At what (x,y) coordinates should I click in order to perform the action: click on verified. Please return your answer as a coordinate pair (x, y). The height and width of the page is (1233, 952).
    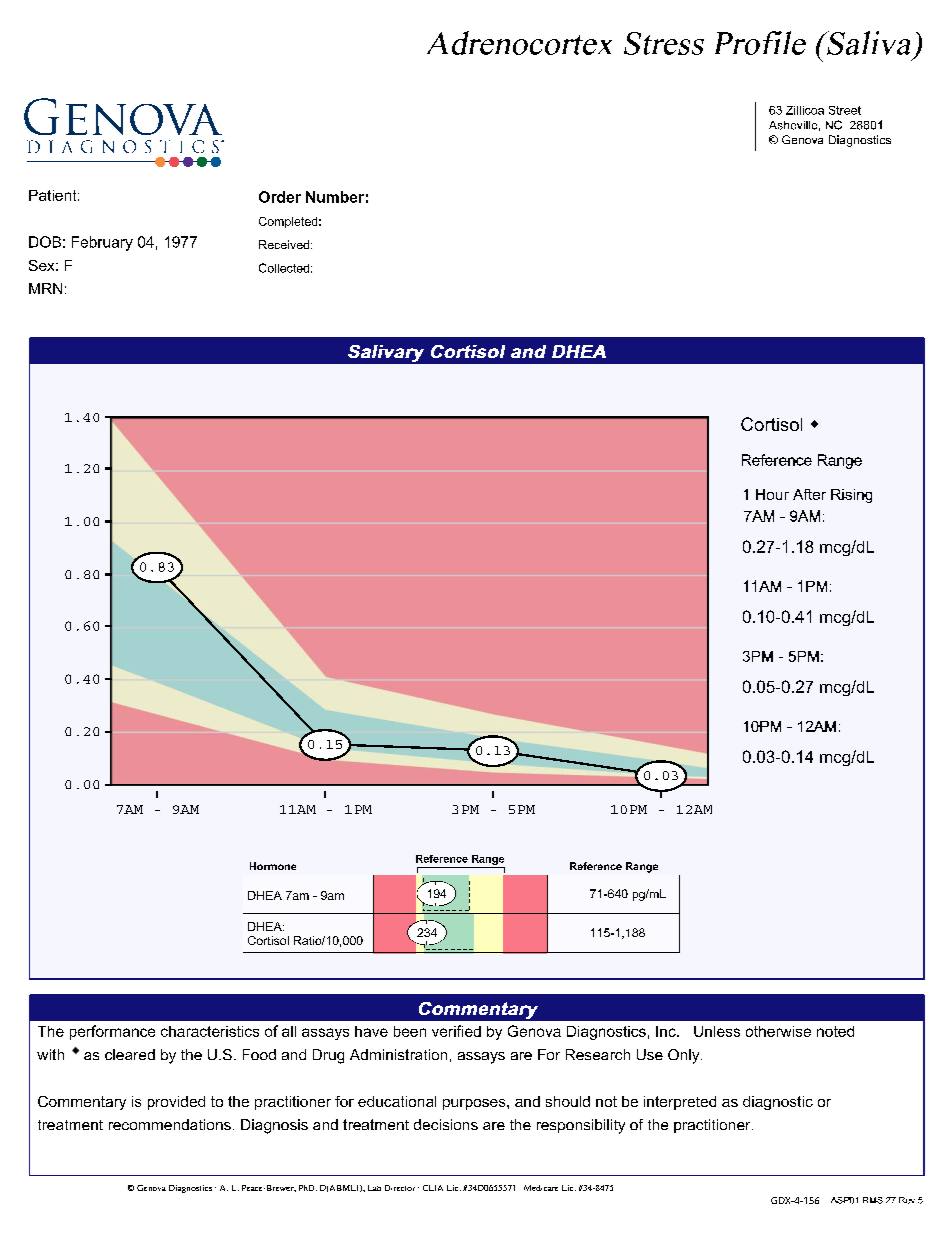
    Looking at the image, I should click on (456, 1031).
